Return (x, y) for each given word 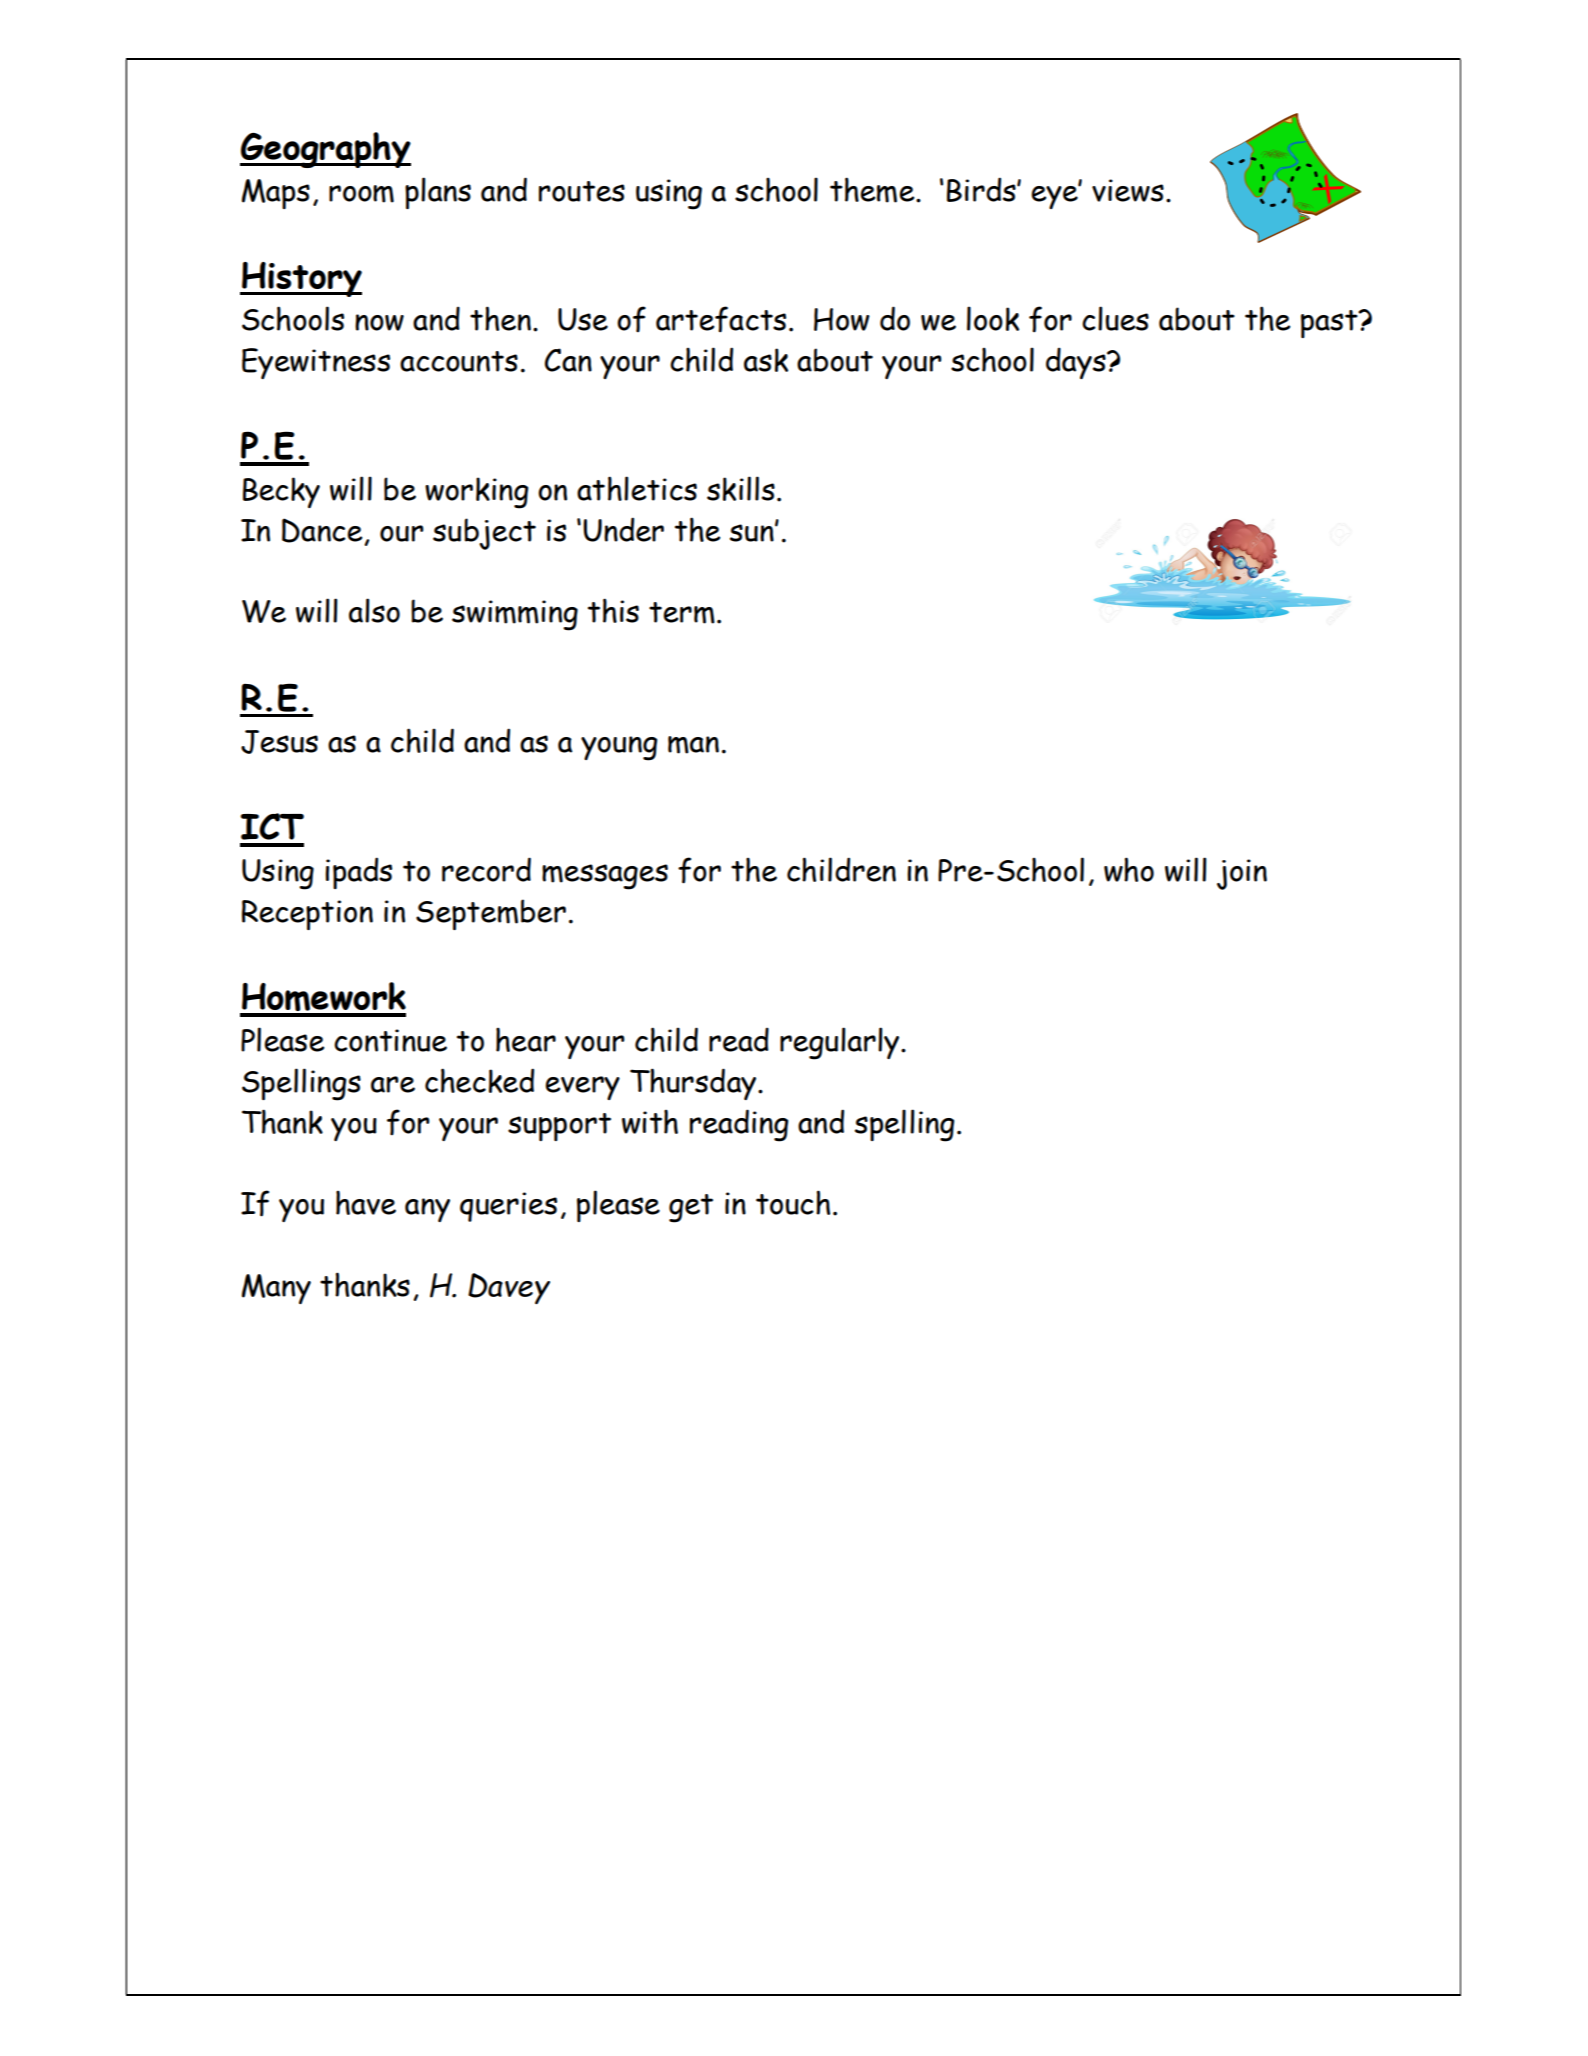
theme (873, 190)
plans (438, 193)
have (366, 1202)
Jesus (279, 742)
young (619, 748)
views (1128, 190)
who (1129, 869)
